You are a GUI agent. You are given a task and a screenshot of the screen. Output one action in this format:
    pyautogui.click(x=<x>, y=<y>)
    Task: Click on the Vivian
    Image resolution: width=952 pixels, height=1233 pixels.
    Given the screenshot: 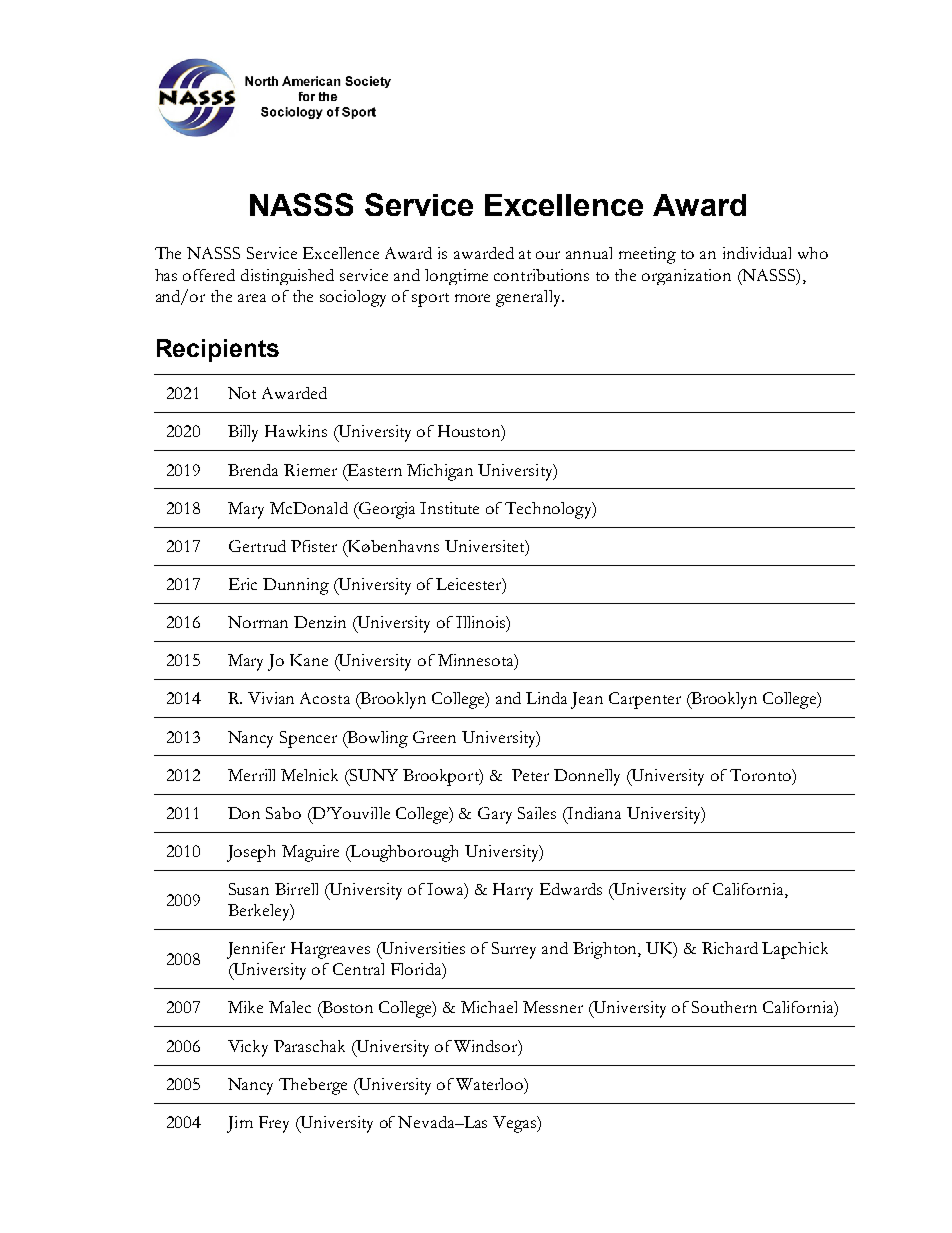 What is the action you would take?
    pyautogui.click(x=271, y=698)
